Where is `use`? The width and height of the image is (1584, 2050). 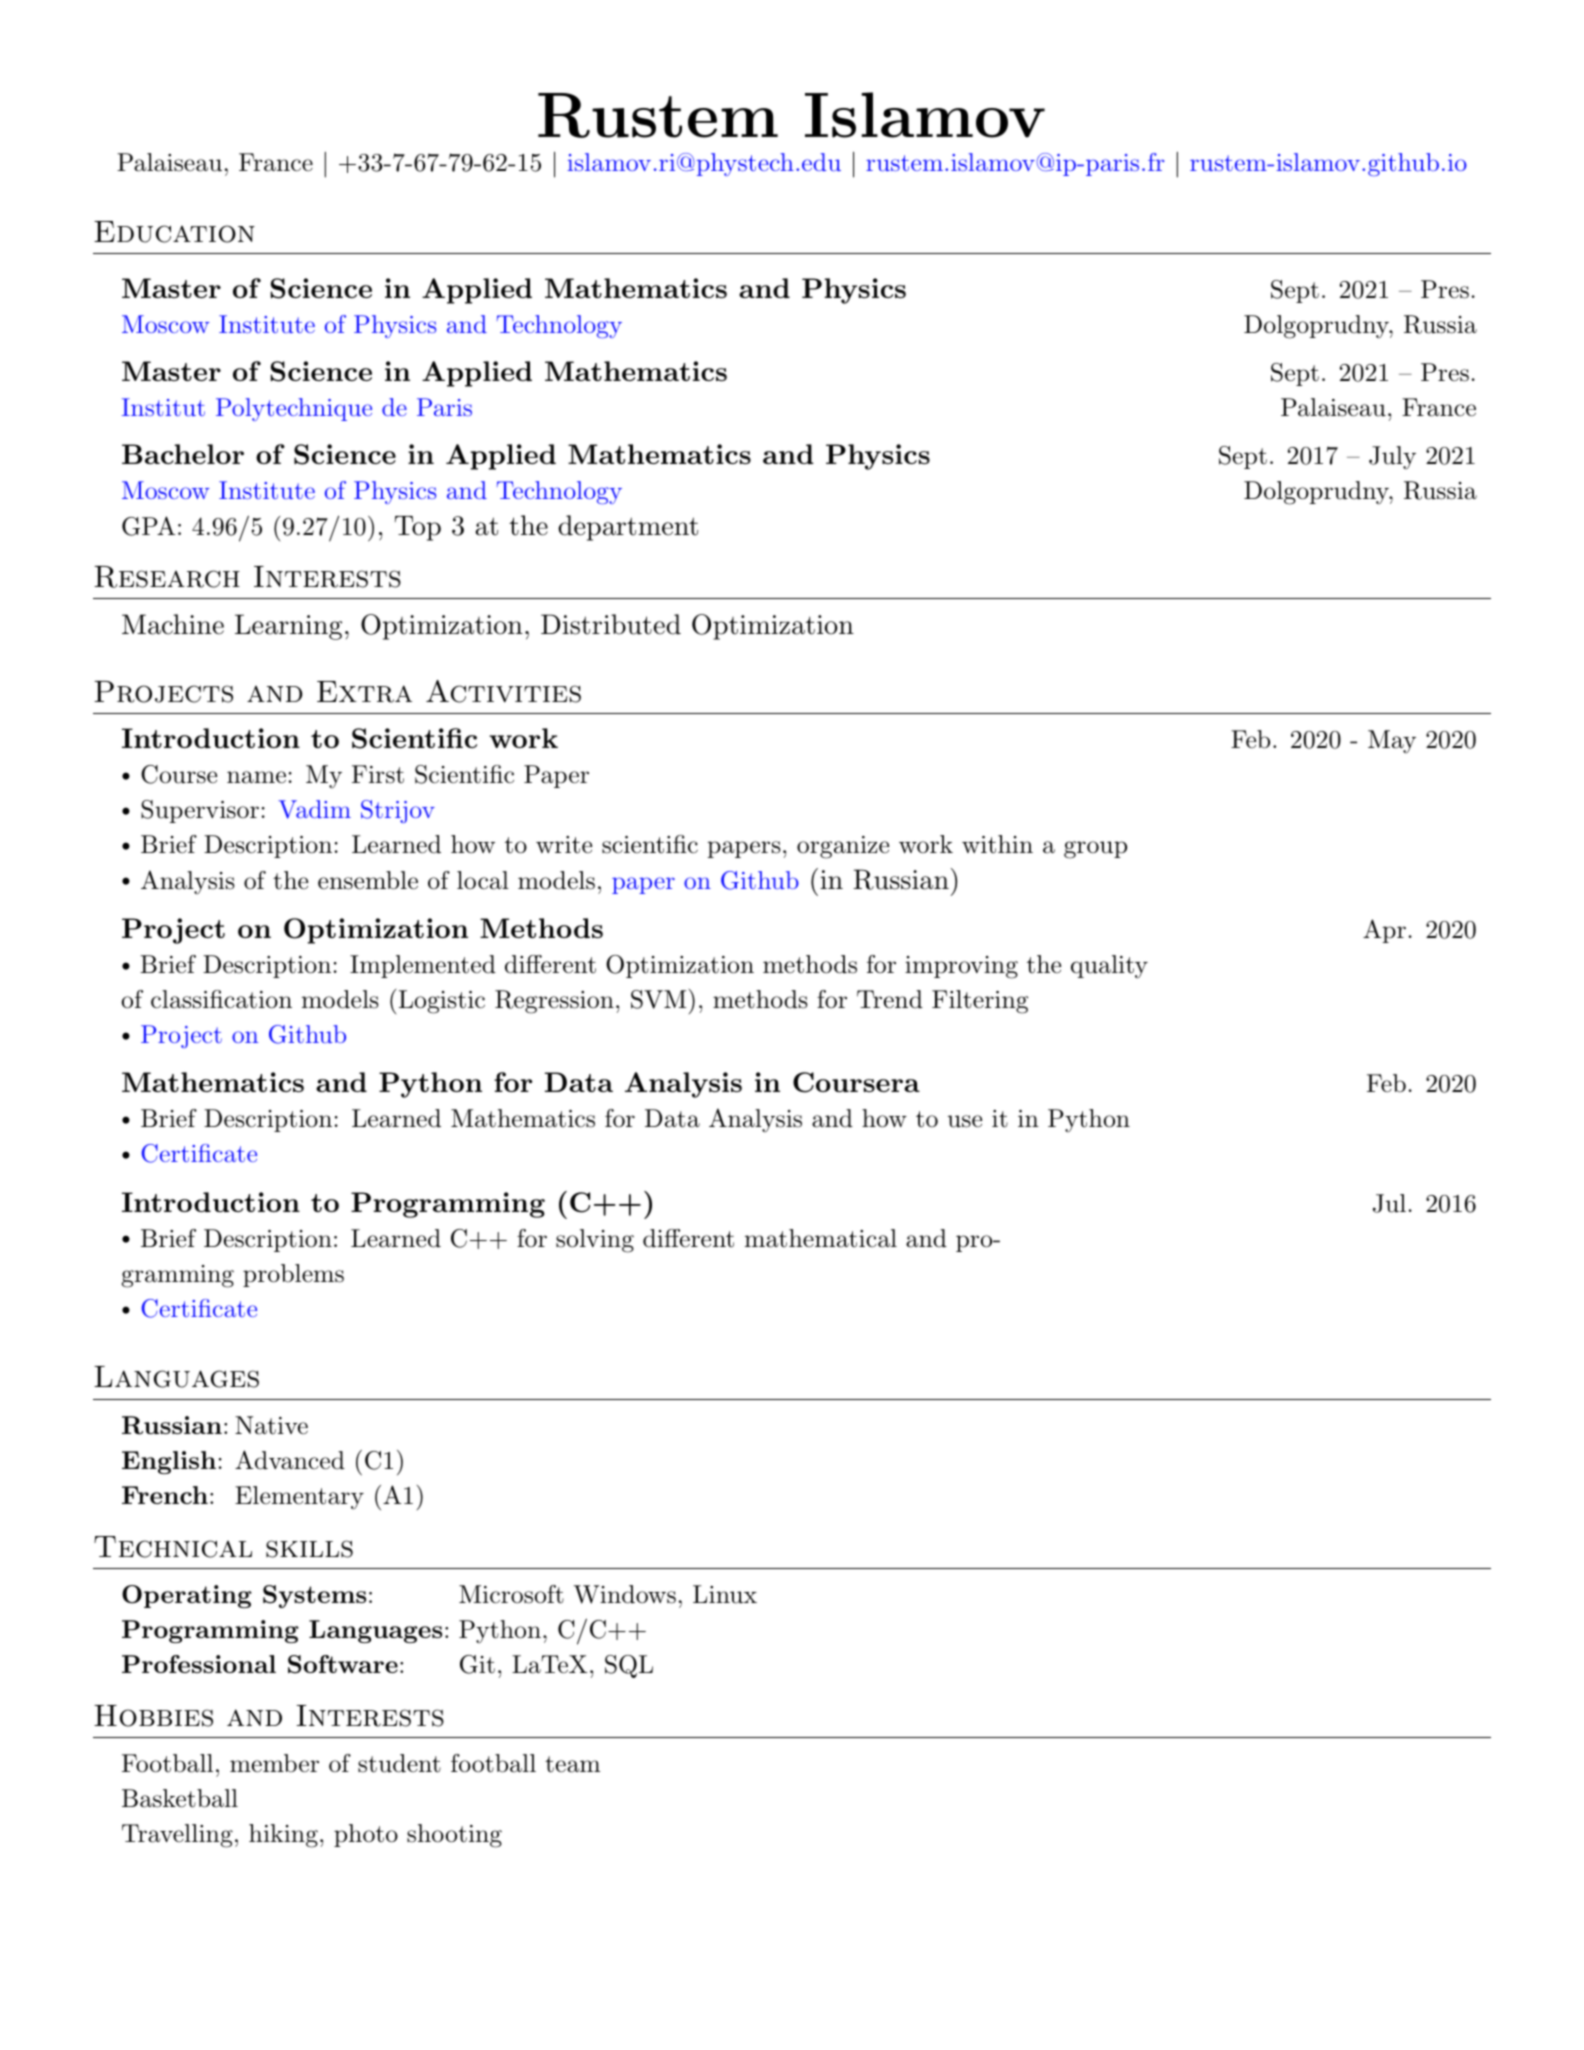
use is located at coordinates (965, 1121).
